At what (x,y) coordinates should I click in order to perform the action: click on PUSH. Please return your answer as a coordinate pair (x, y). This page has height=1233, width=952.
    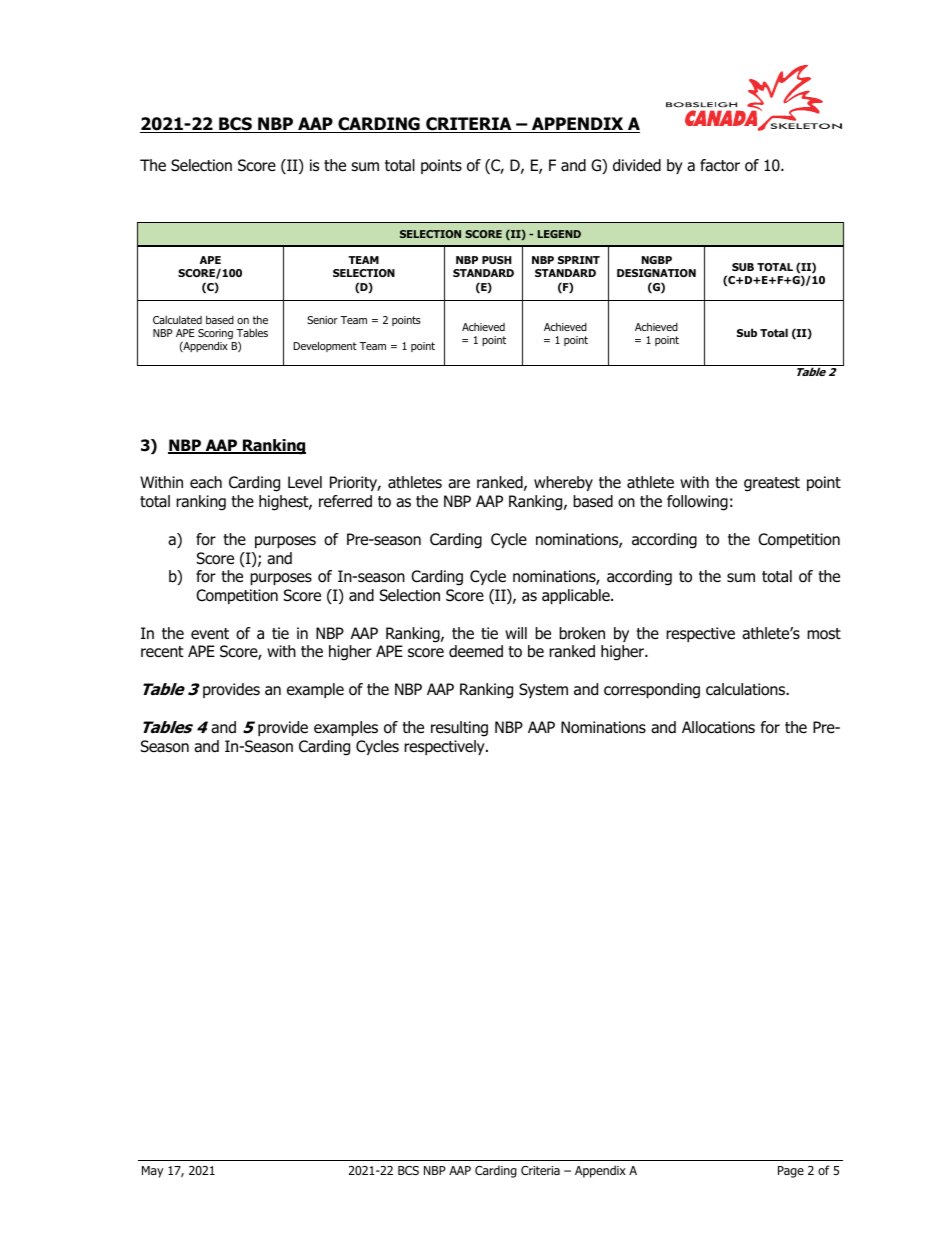
    Looking at the image, I should click on (497, 260).
